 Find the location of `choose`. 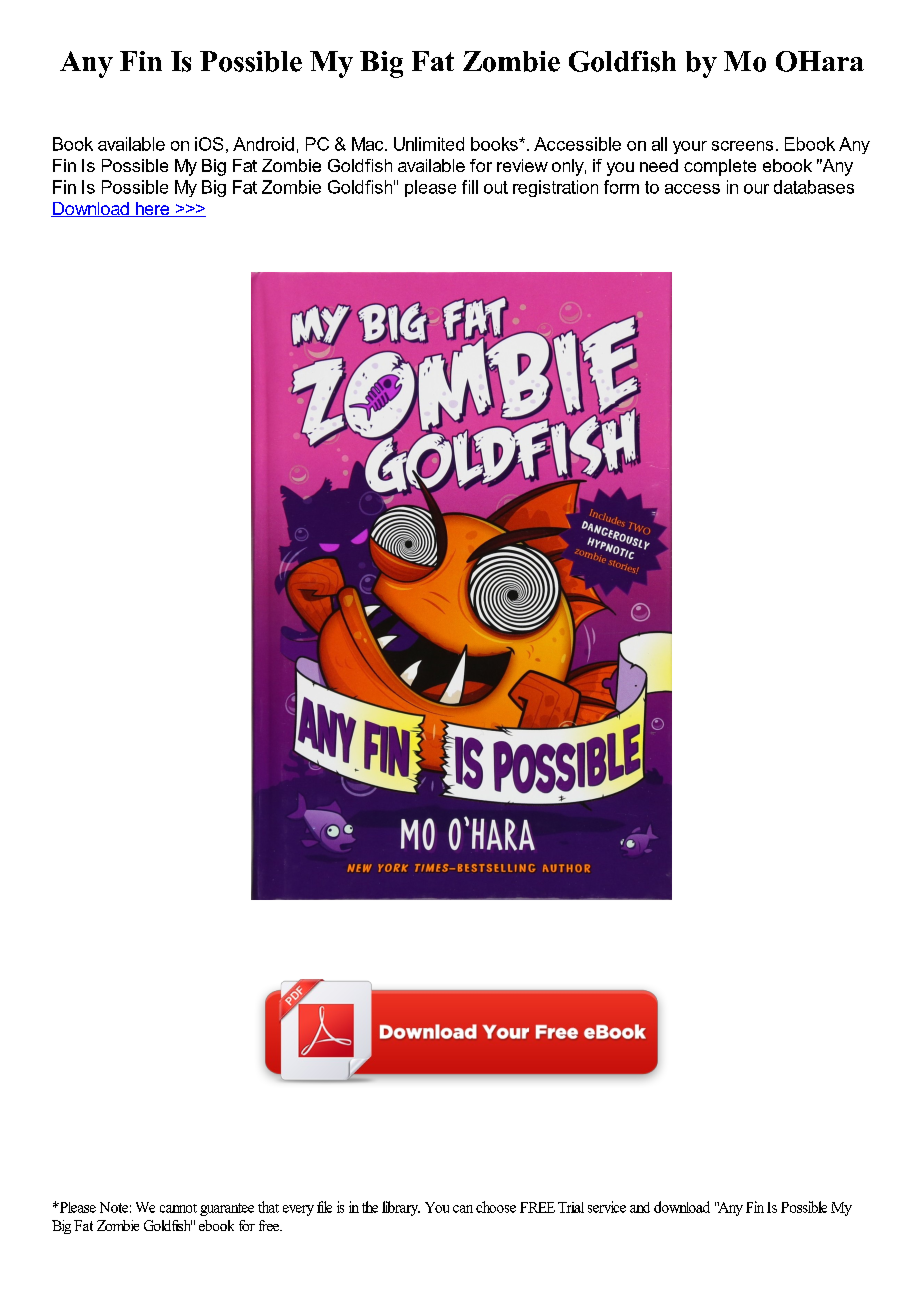

choose is located at coordinates (496, 1207).
